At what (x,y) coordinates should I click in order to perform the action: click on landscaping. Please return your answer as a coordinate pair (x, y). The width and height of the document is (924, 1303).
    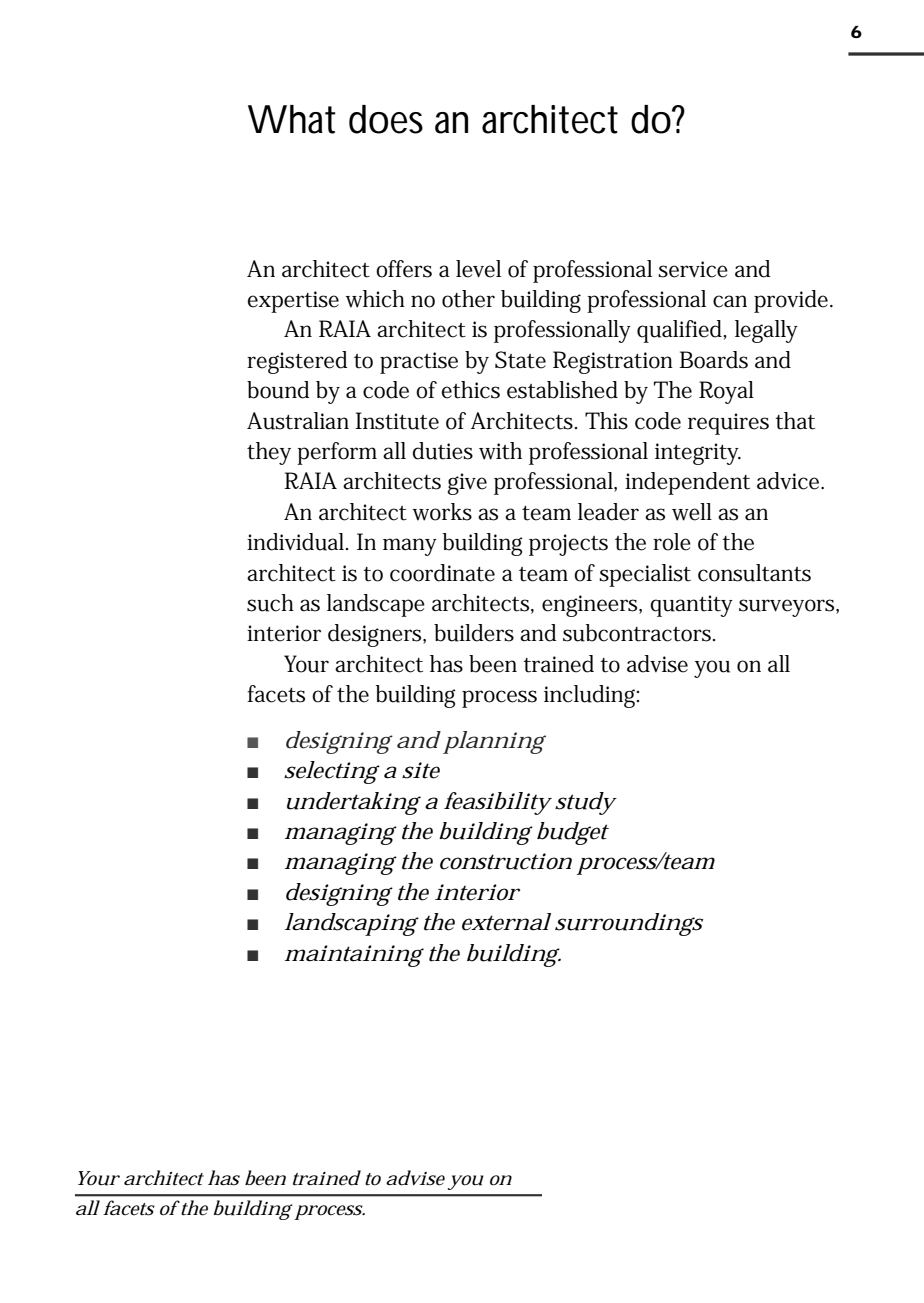
    Looking at the image, I should click on (352, 924).
